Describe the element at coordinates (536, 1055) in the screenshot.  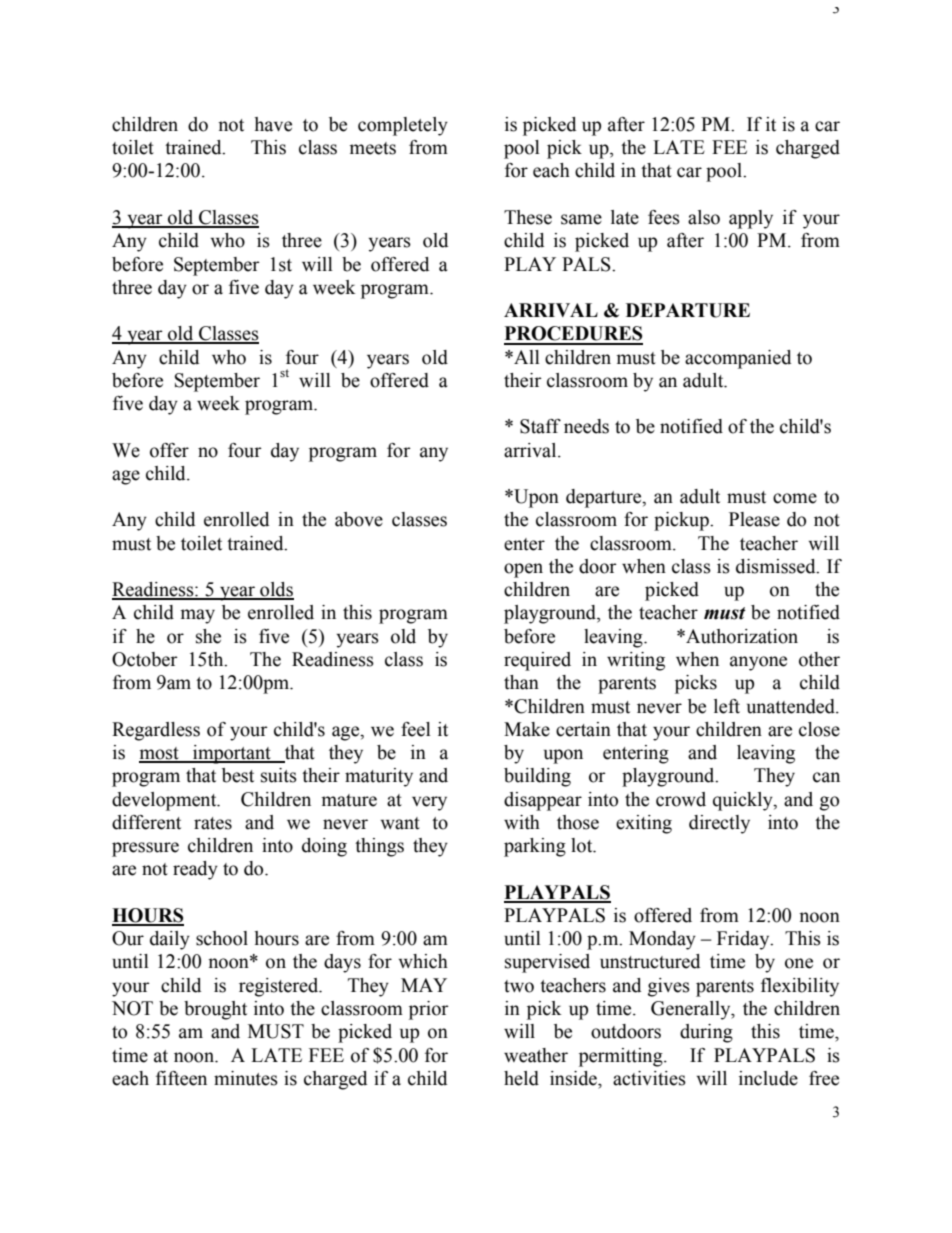
I see `weather` at that location.
